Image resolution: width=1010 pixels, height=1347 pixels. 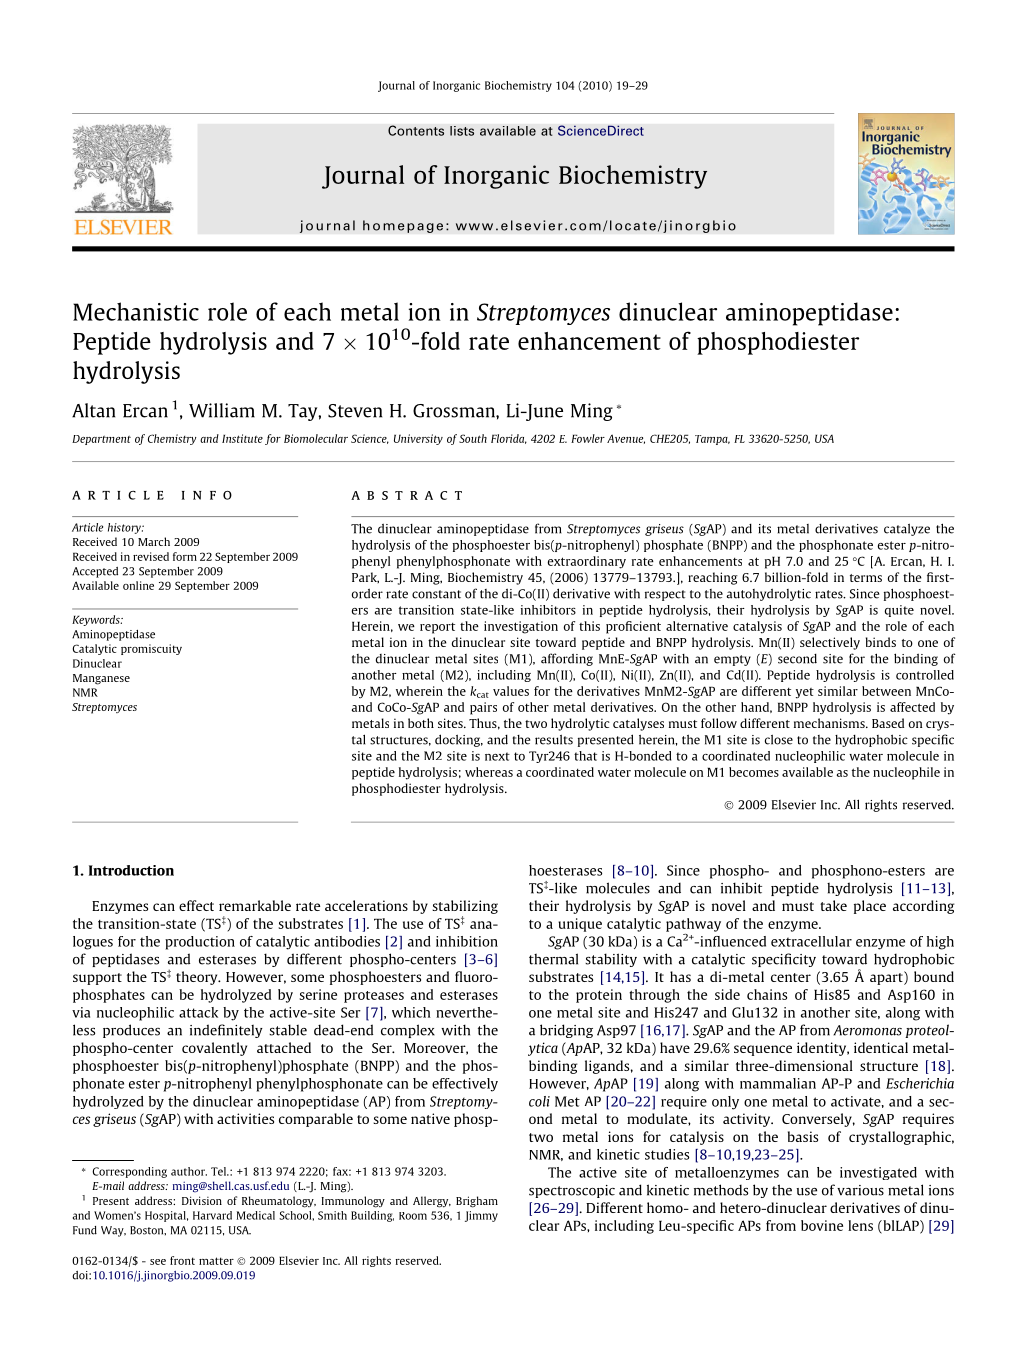 What do you see at coordinates (136, 311) in the screenshot?
I see `Mechanistic` at bounding box center [136, 311].
